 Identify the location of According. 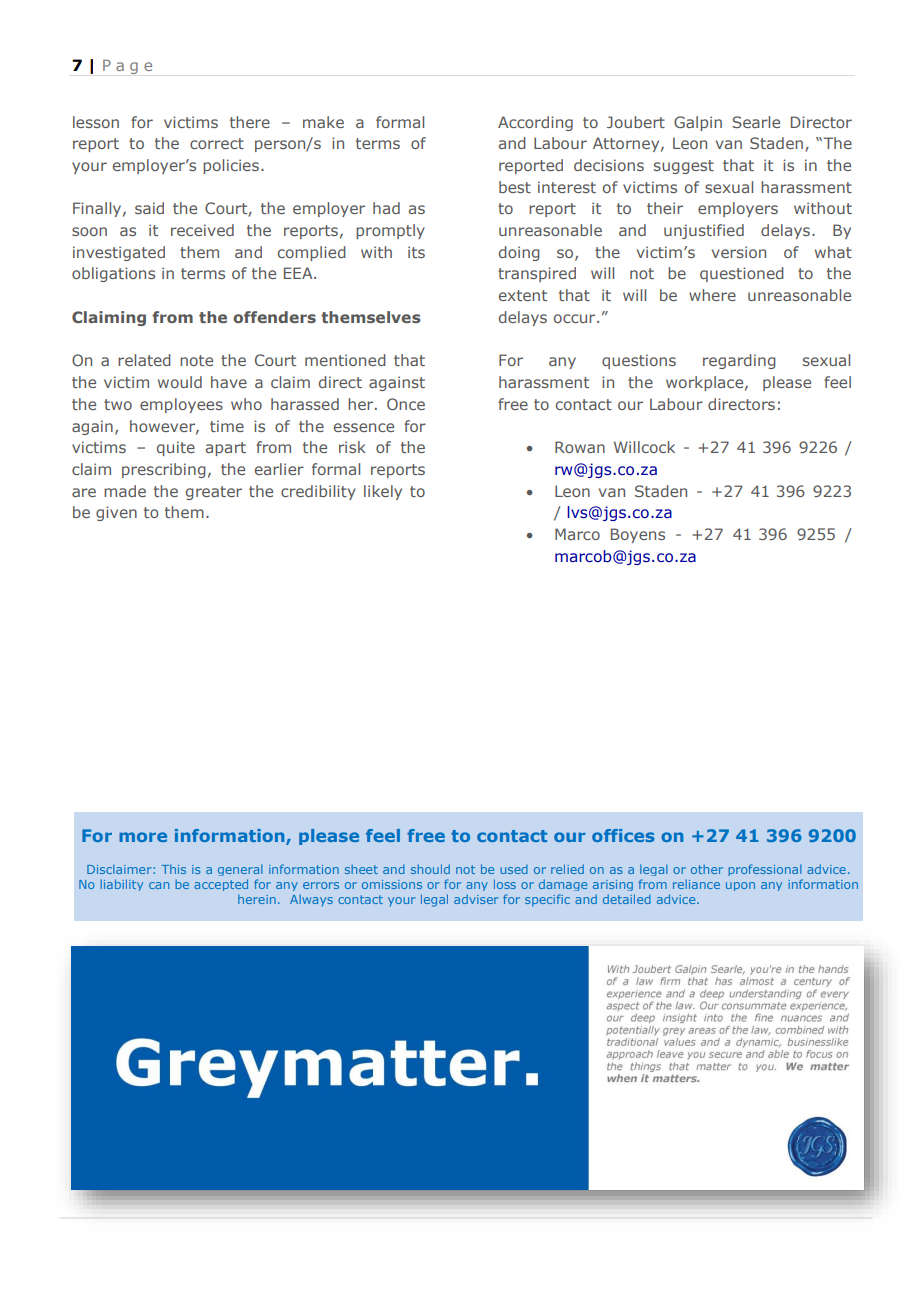
(535, 123).
